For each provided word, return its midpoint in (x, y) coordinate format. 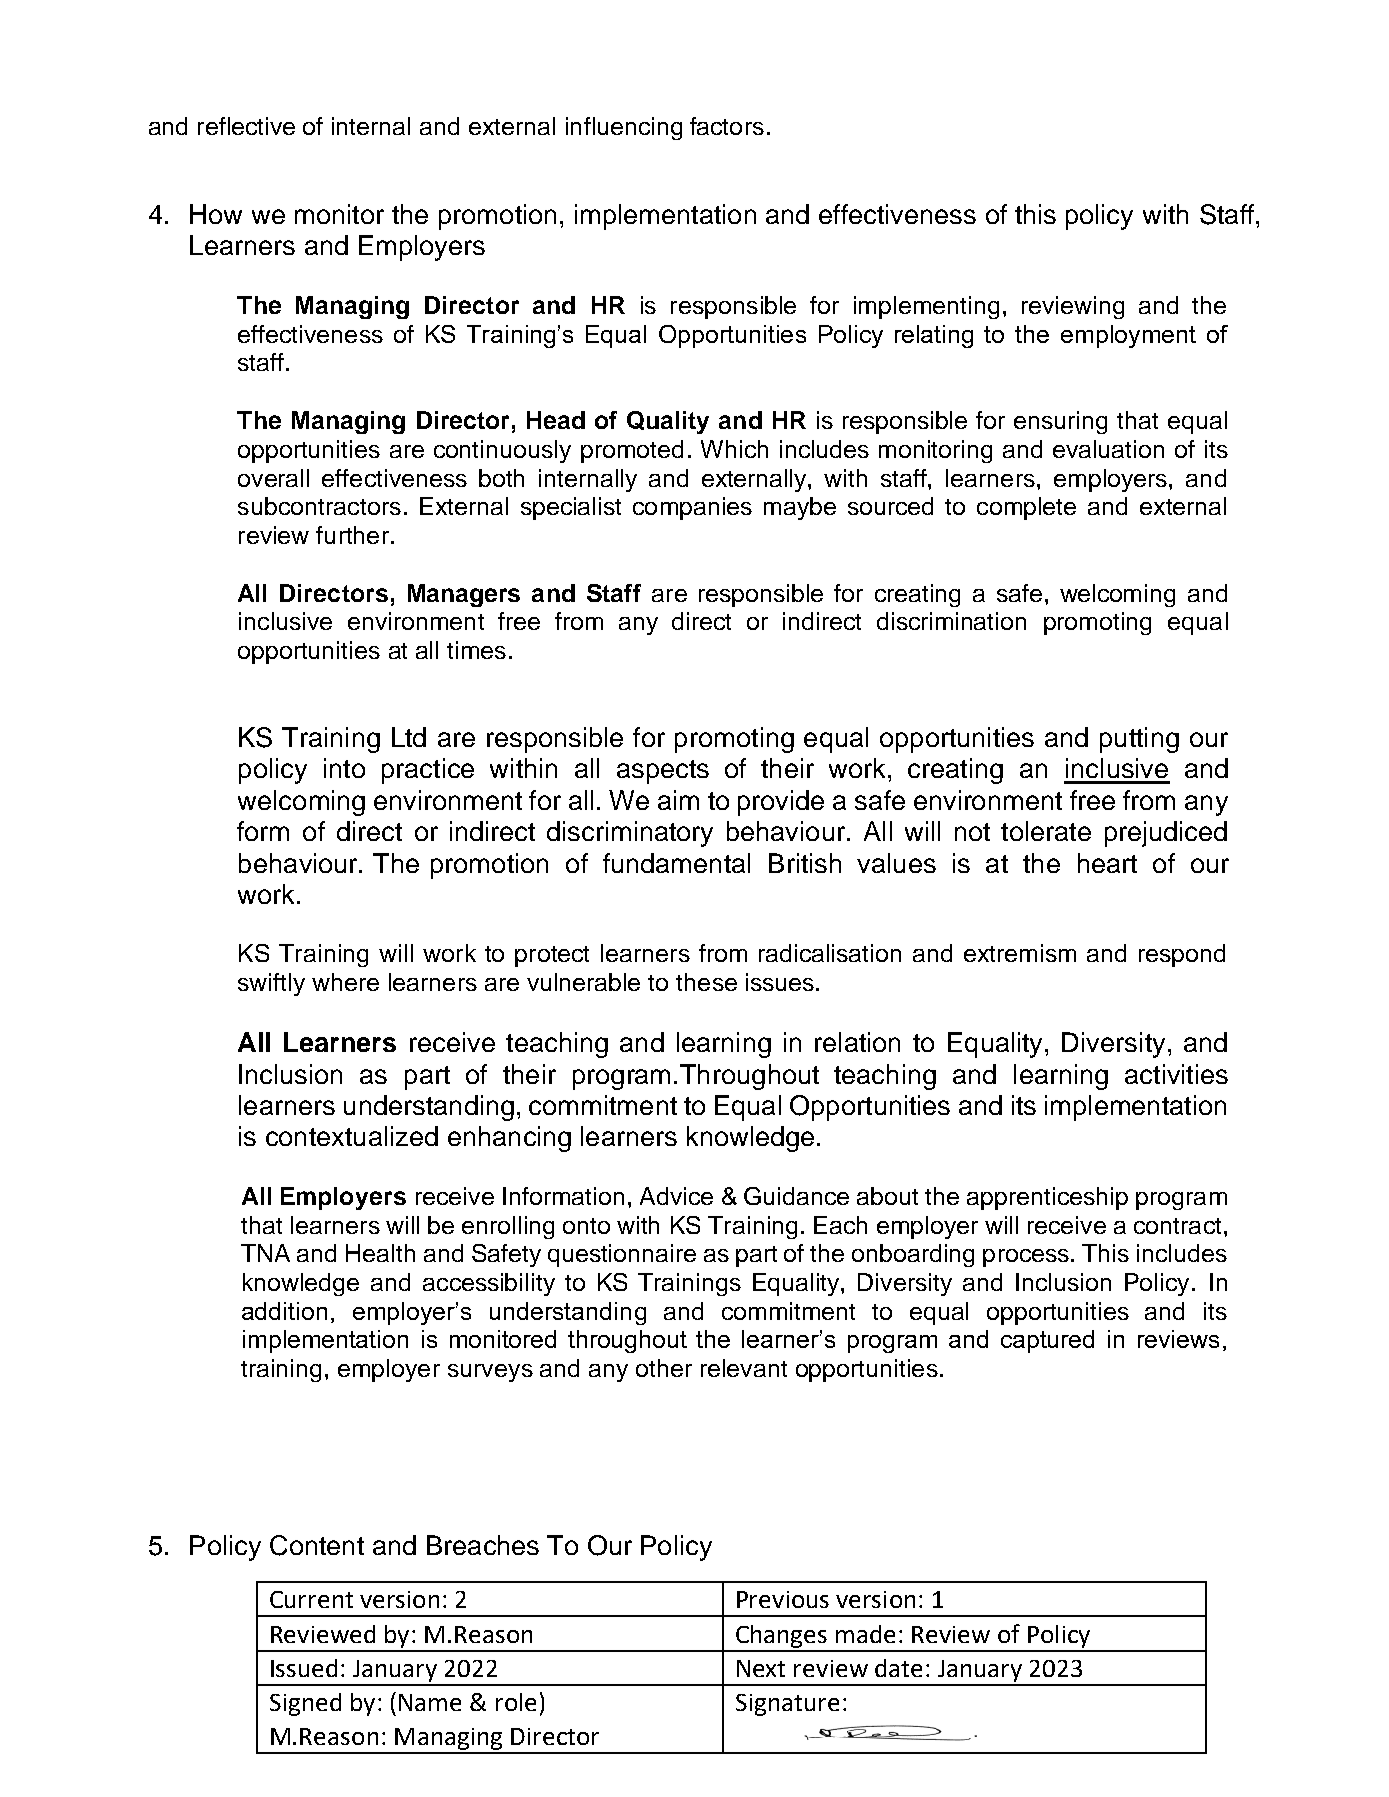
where (345, 982)
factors (727, 126)
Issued (304, 1668)
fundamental (676, 863)
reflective (246, 126)
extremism (1020, 953)
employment (1128, 336)
